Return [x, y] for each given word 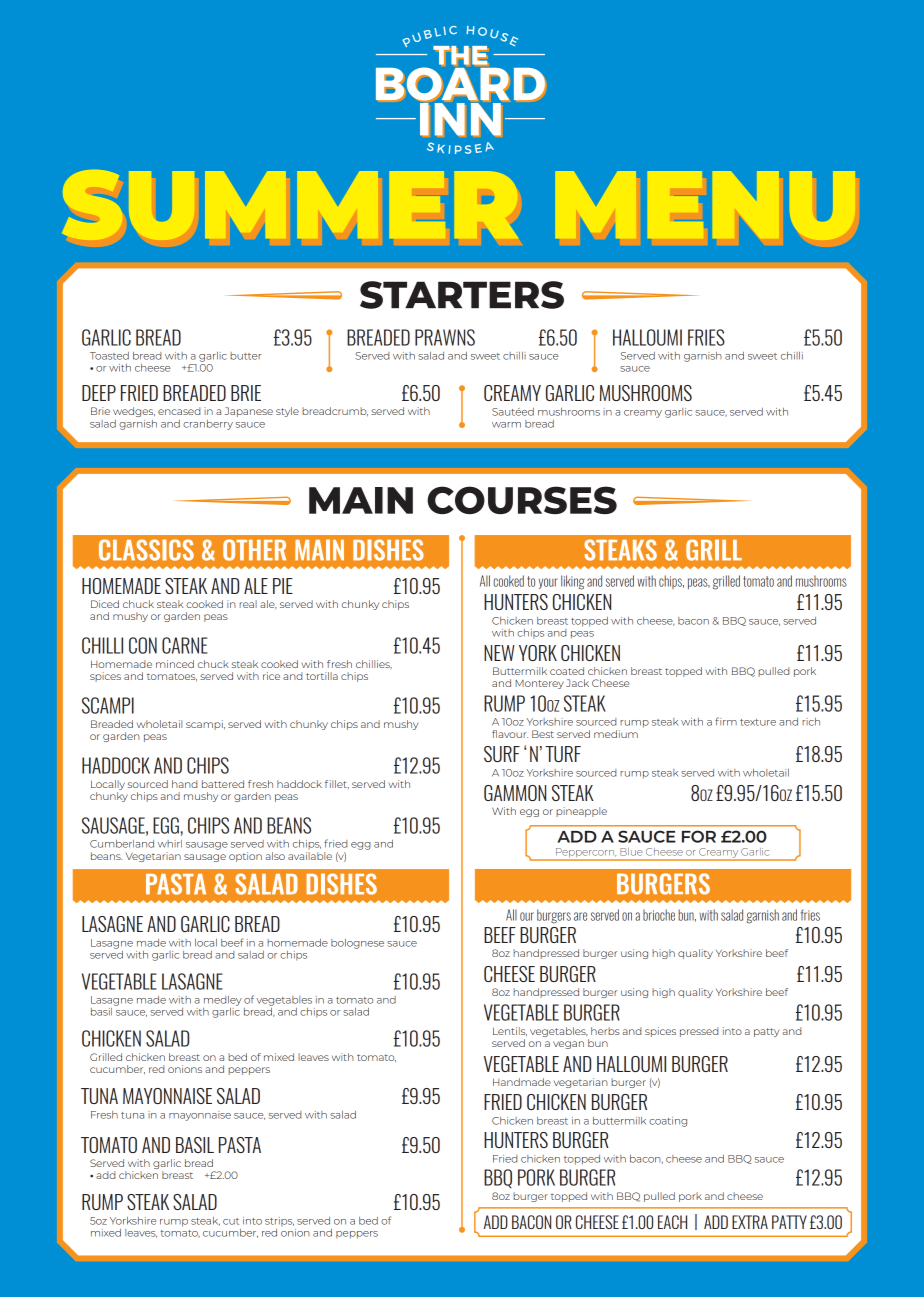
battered [223, 784]
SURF [502, 754]
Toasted [109, 356]
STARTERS [462, 295]
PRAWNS [445, 337]
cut [231, 1221]
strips [279, 1222]
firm [726, 721]
